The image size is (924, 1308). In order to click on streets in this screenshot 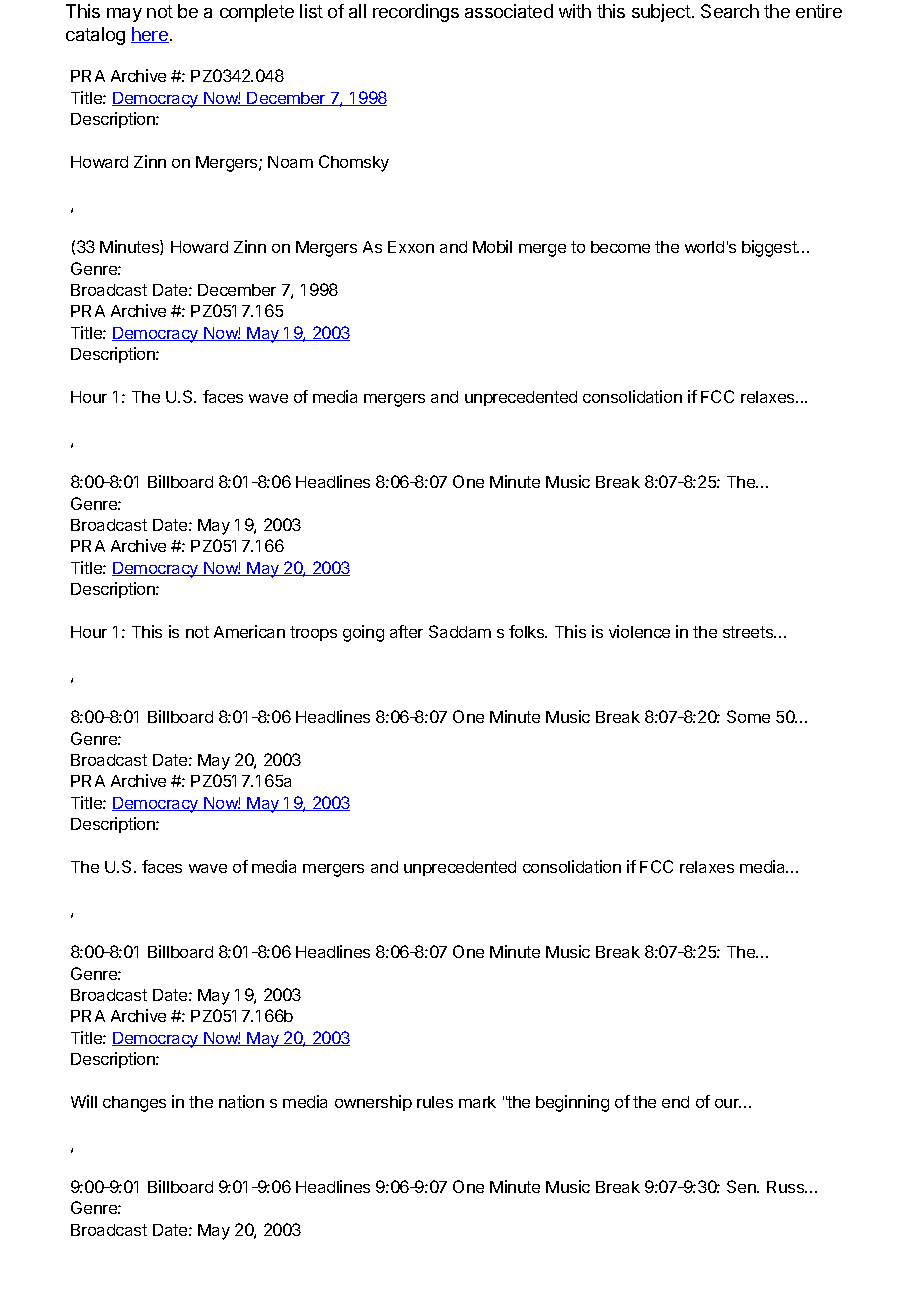, I will do `click(749, 632)`.
